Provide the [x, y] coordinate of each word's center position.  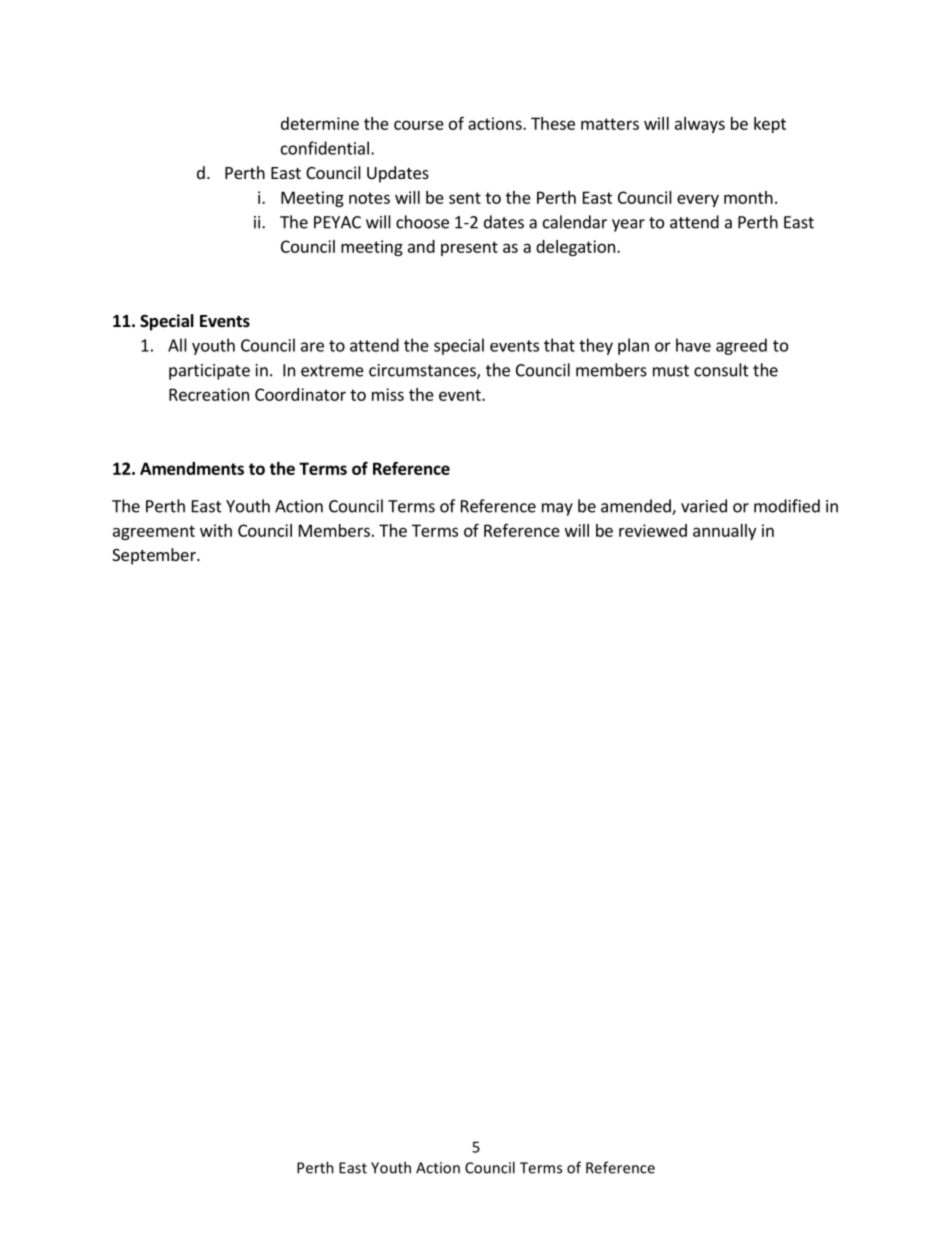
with [216, 530]
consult [721, 370]
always [700, 125]
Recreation [209, 394]
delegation [575, 248]
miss [388, 394]
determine [320, 123]
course [419, 125]
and [421, 246]
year [628, 225]
